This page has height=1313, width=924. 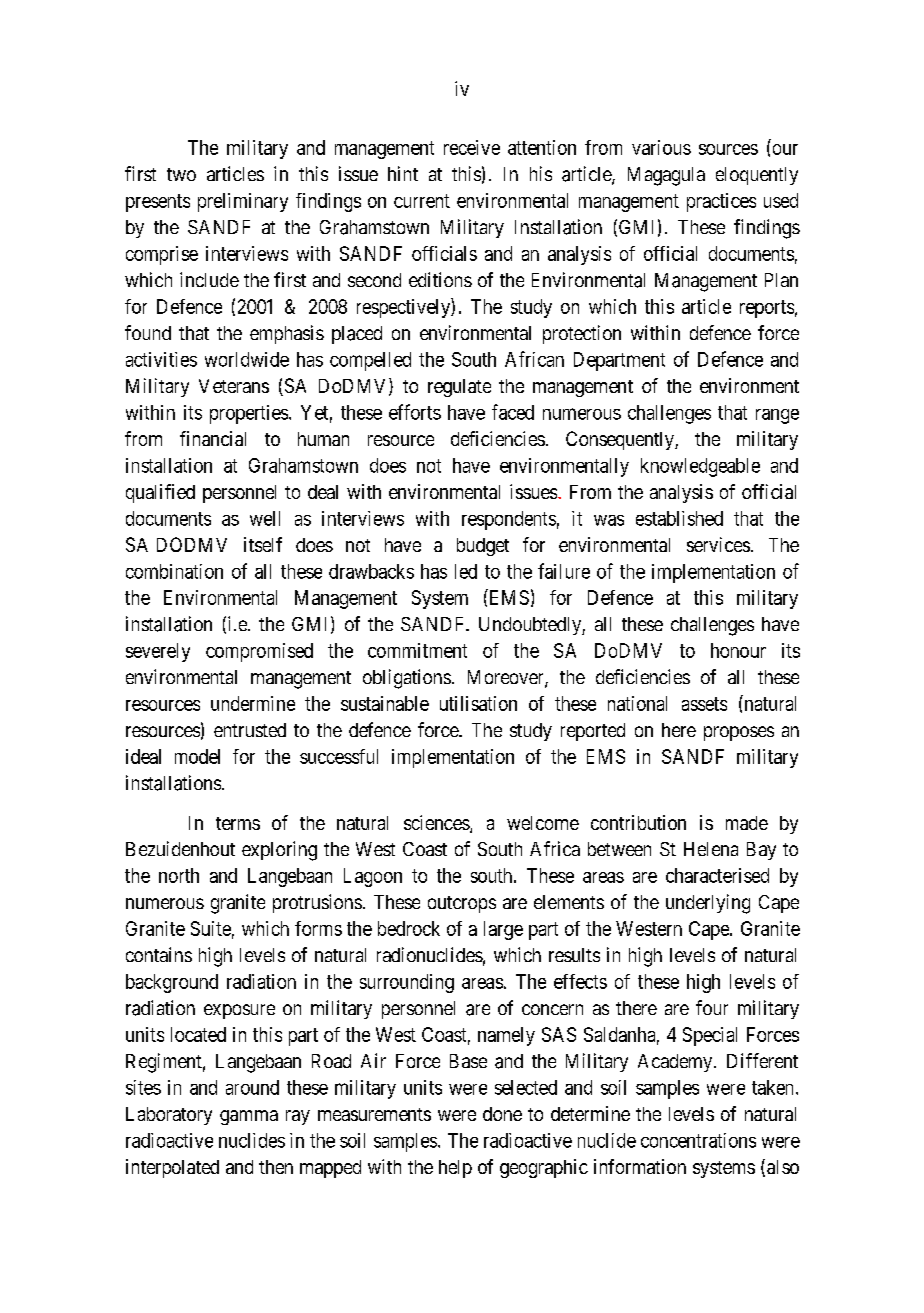 What do you see at coordinates (698, 1140) in the page?
I see `concentrations` at bounding box center [698, 1140].
